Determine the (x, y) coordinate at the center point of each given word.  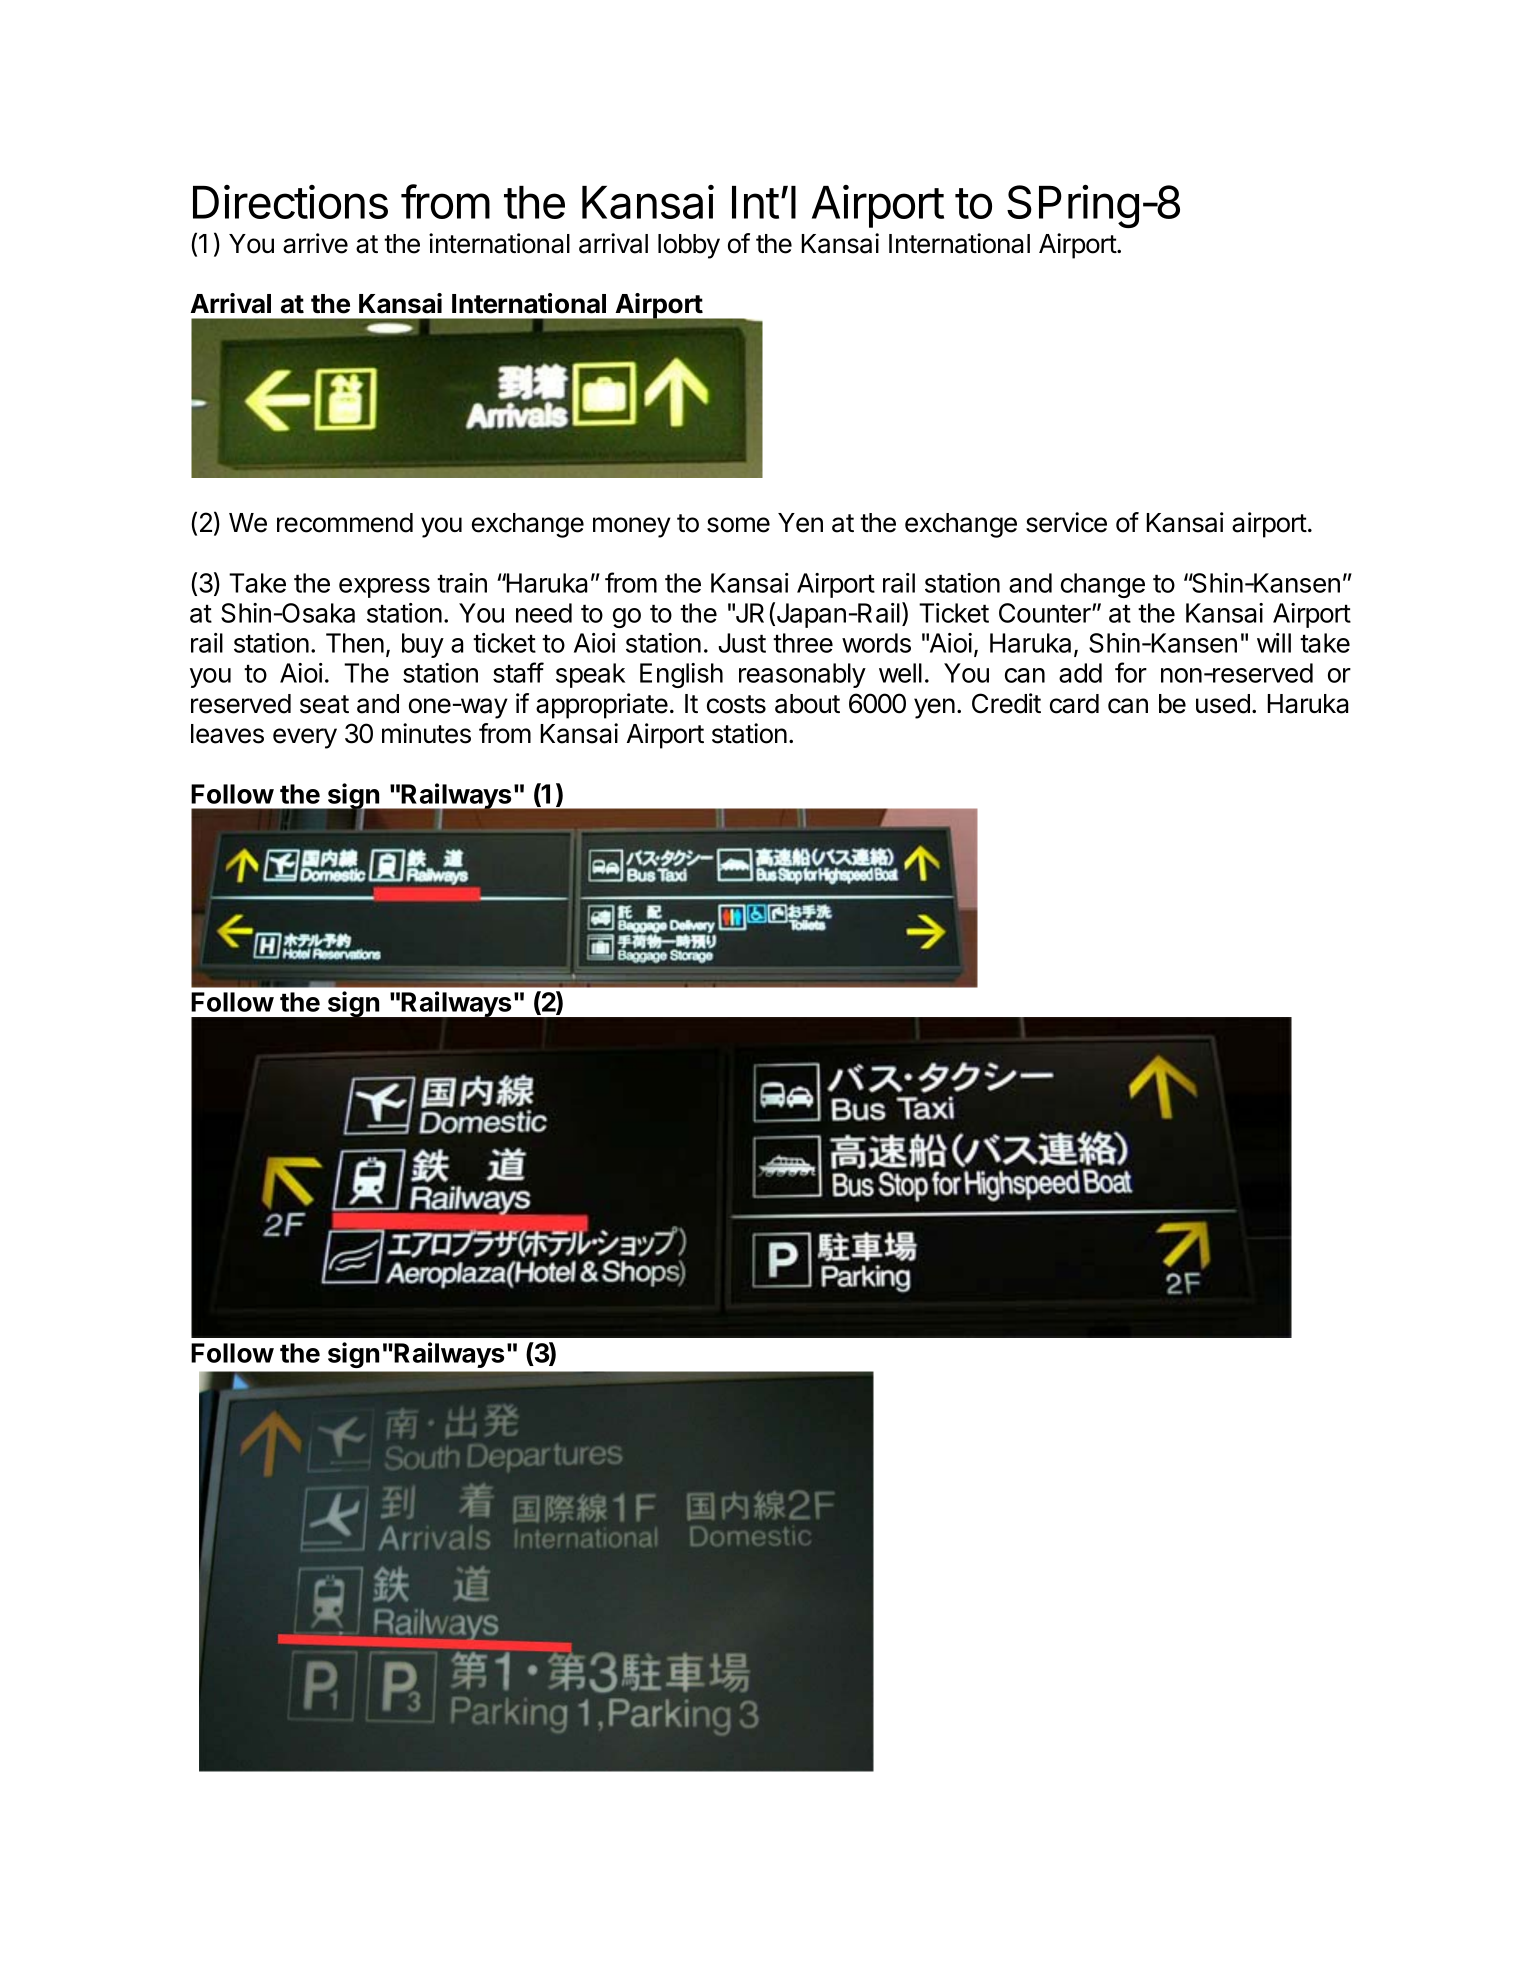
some (738, 525)
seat (324, 704)
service (1066, 522)
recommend (345, 523)
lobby (689, 246)
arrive (315, 243)
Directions (290, 202)
